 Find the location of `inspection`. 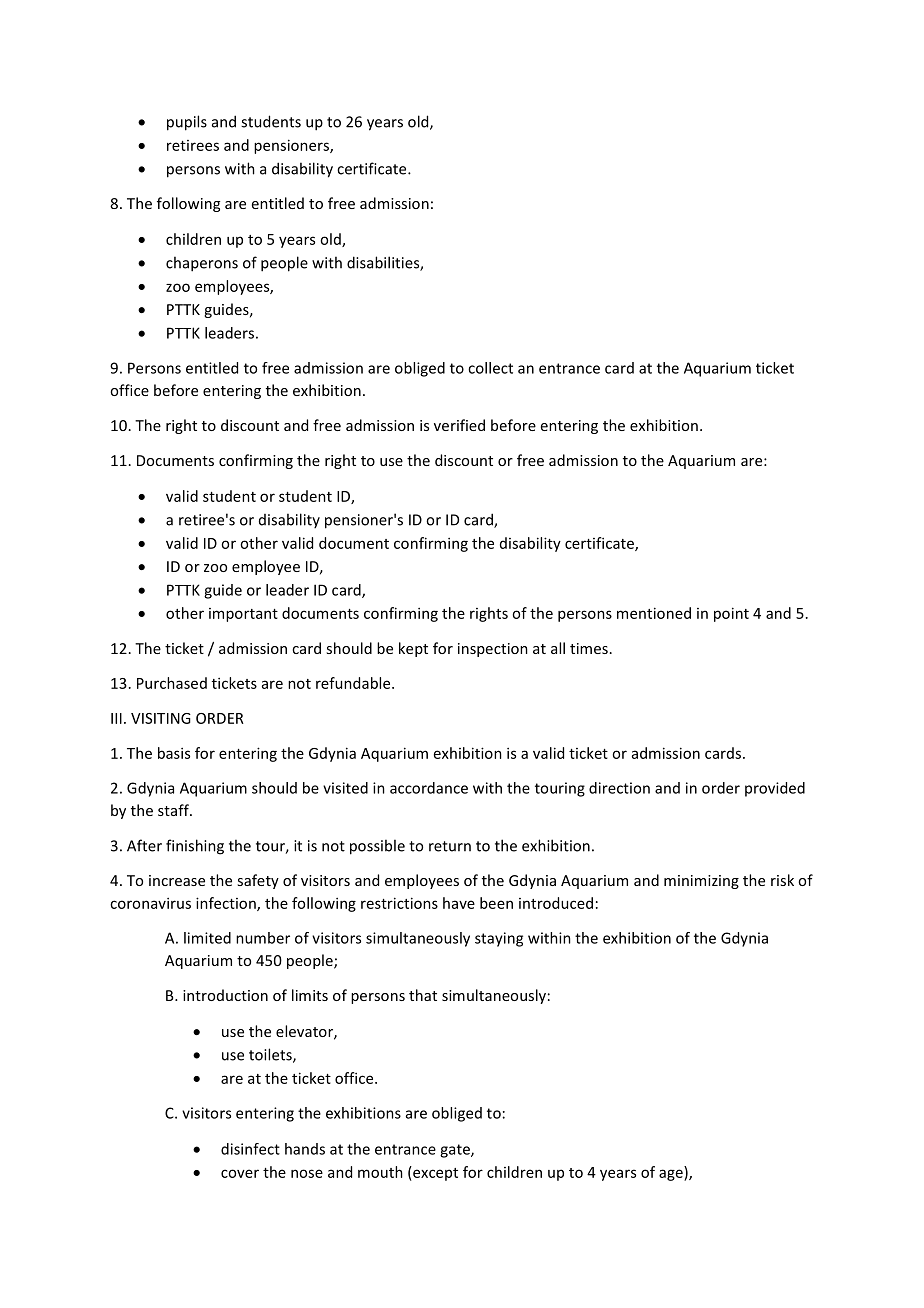

inspection is located at coordinates (493, 650).
